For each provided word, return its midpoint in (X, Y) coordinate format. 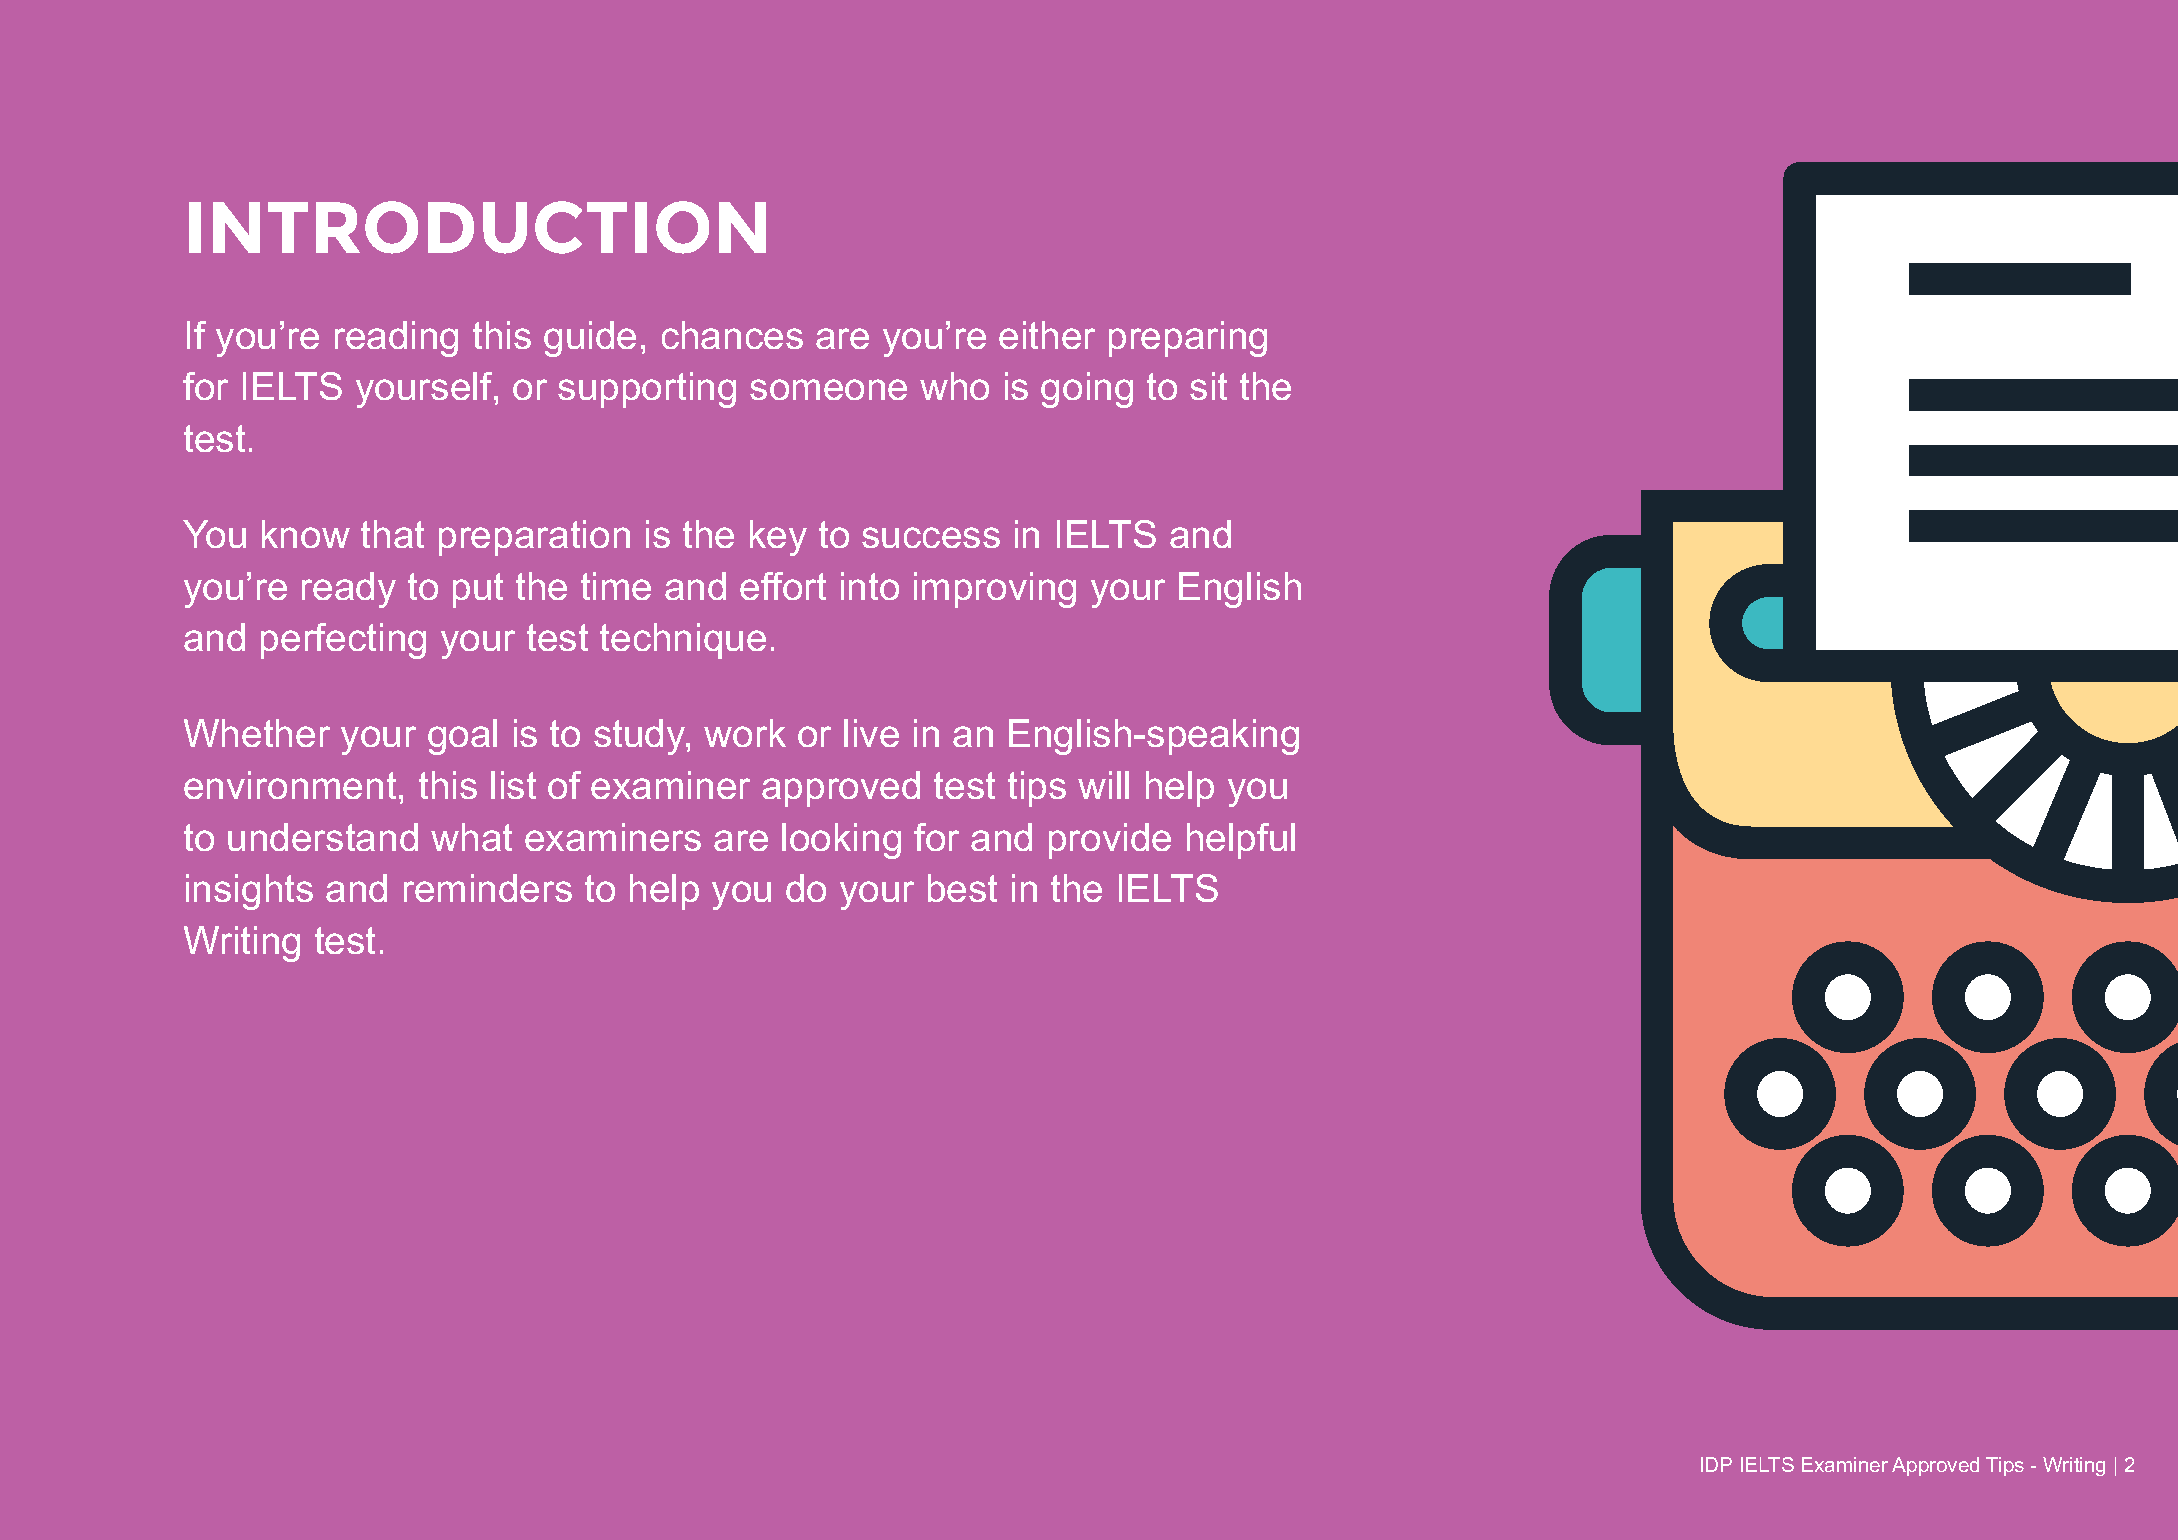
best (962, 888)
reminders (488, 888)
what (471, 837)
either (1047, 335)
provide (1110, 841)
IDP (1716, 1464)
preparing (1188, 339)
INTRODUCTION (477, 227)
